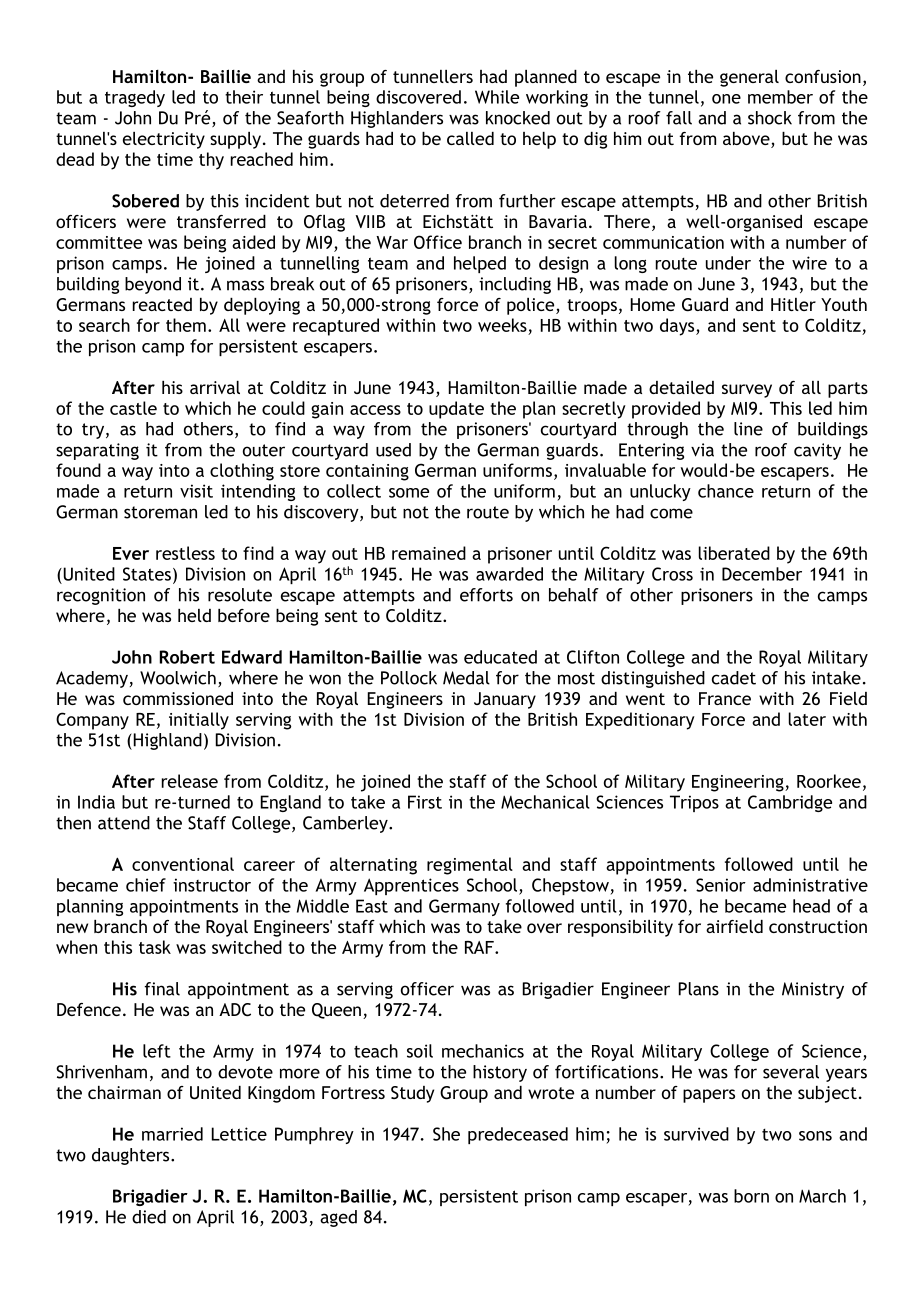  Describe the element at coordinates (721, 885) in the page. I see `Senior` at that location.
